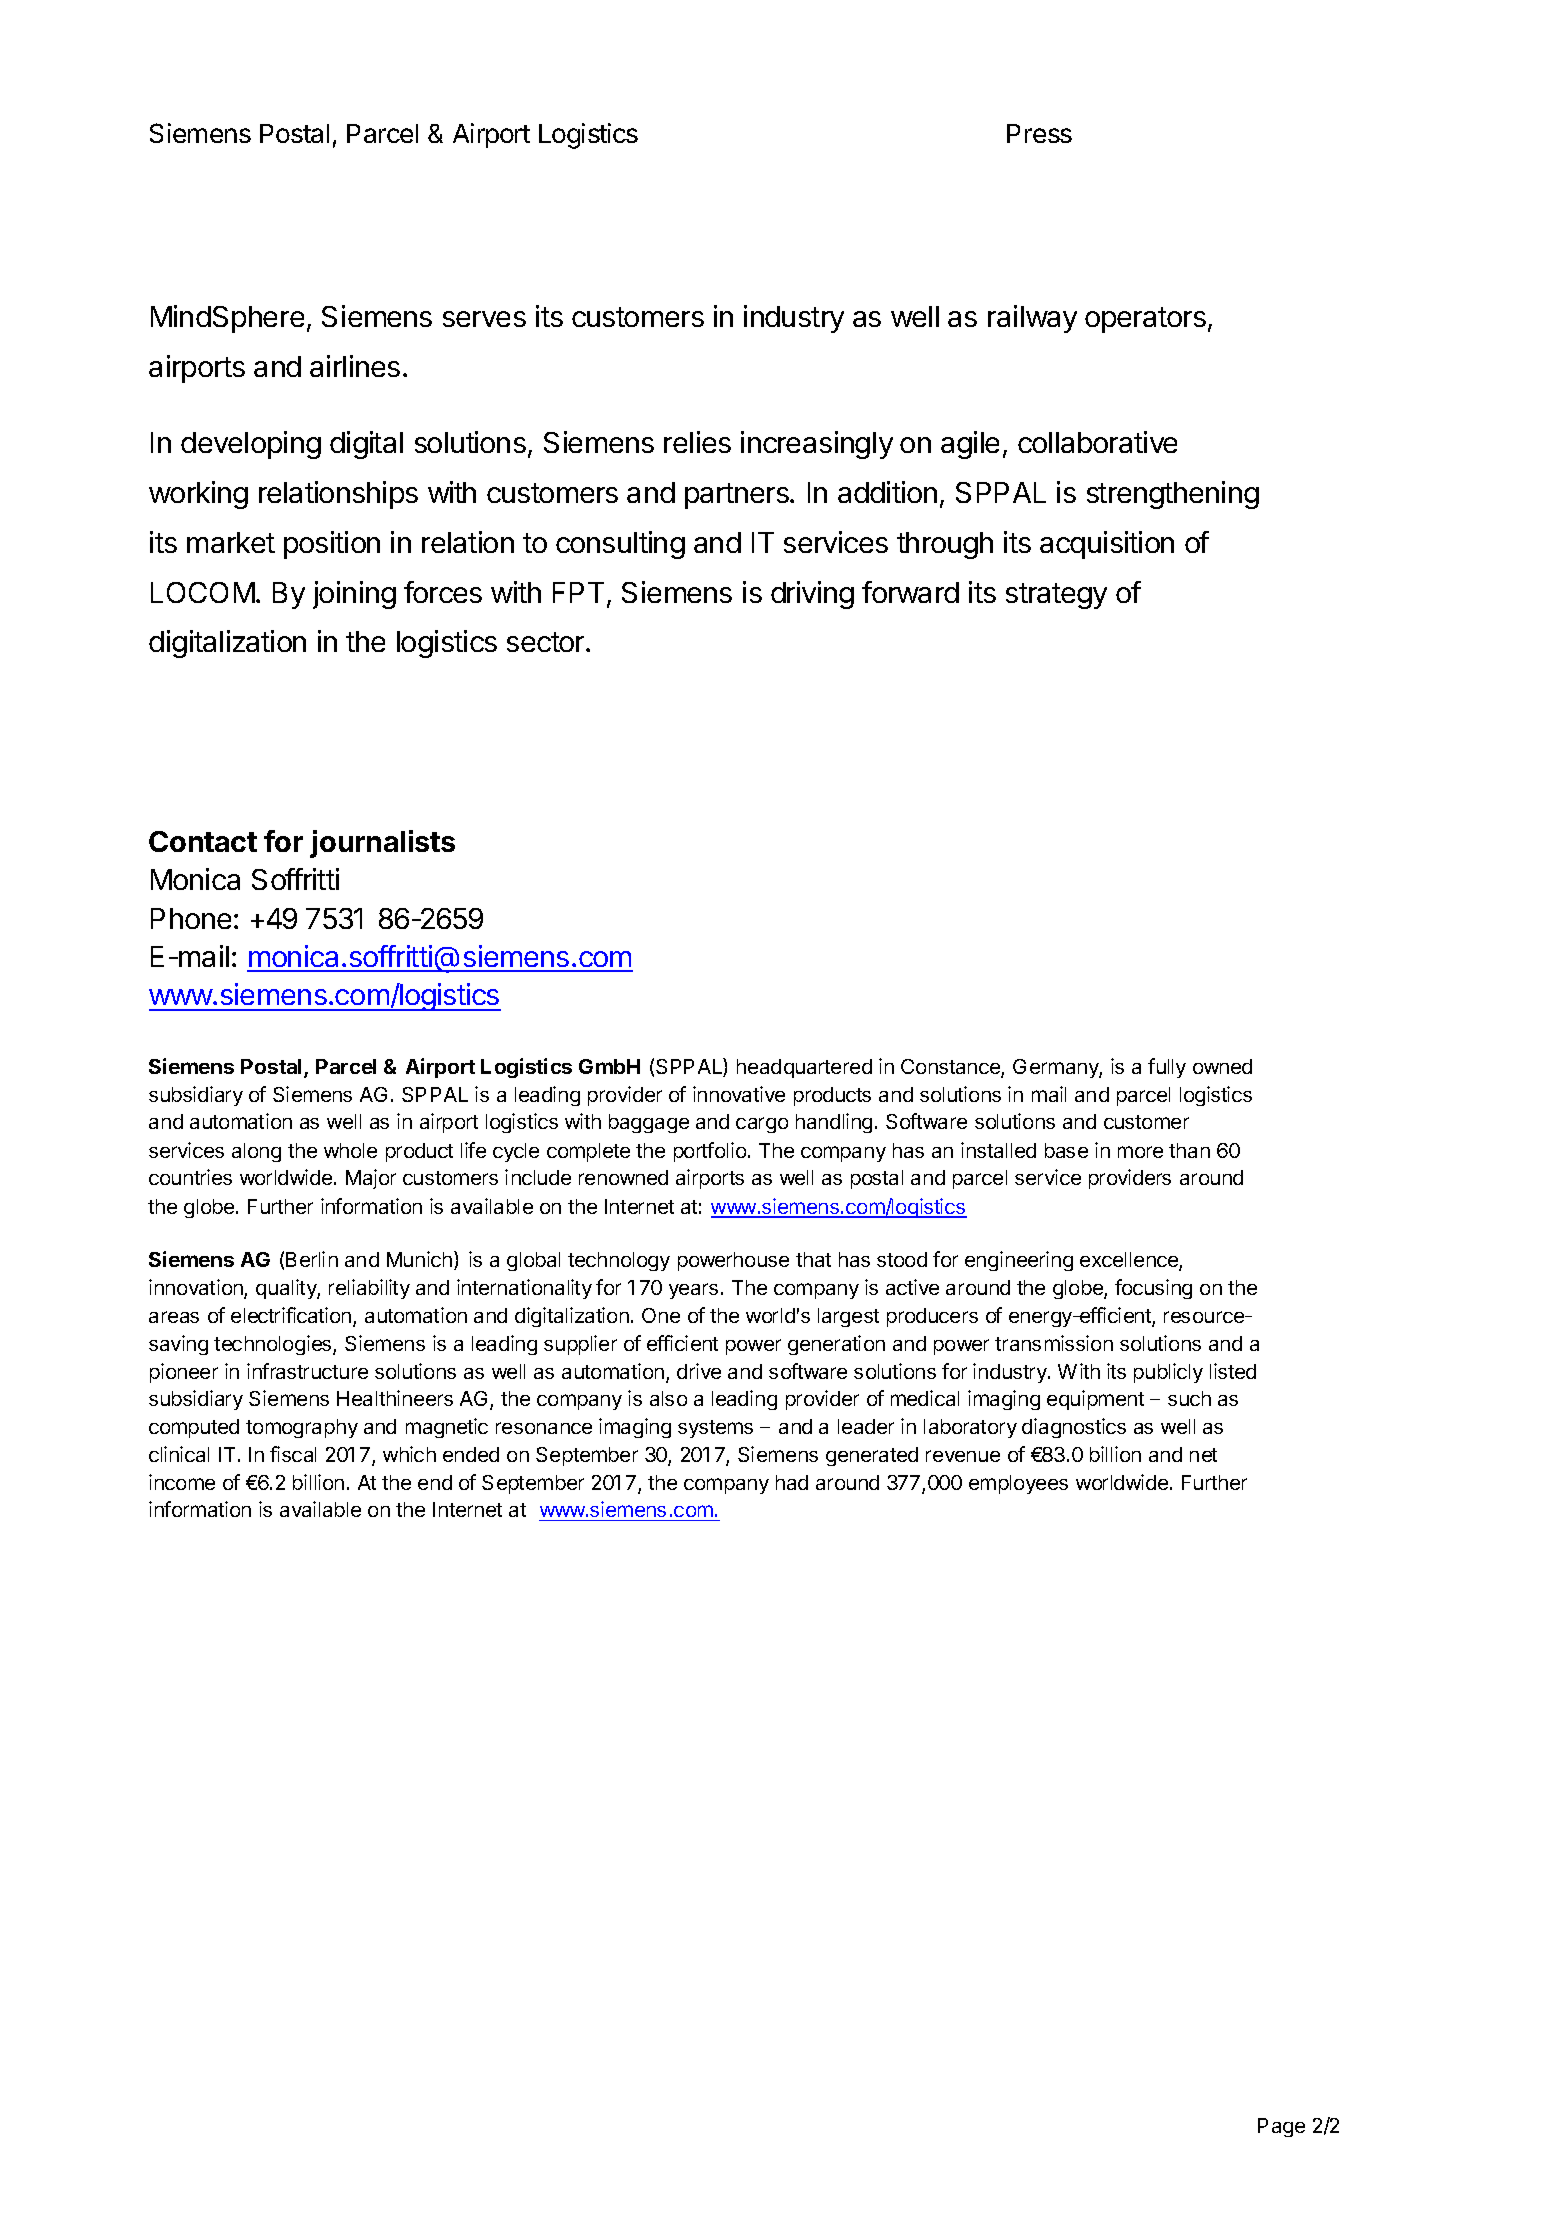  I want to click on joining, so click(354, 595).
